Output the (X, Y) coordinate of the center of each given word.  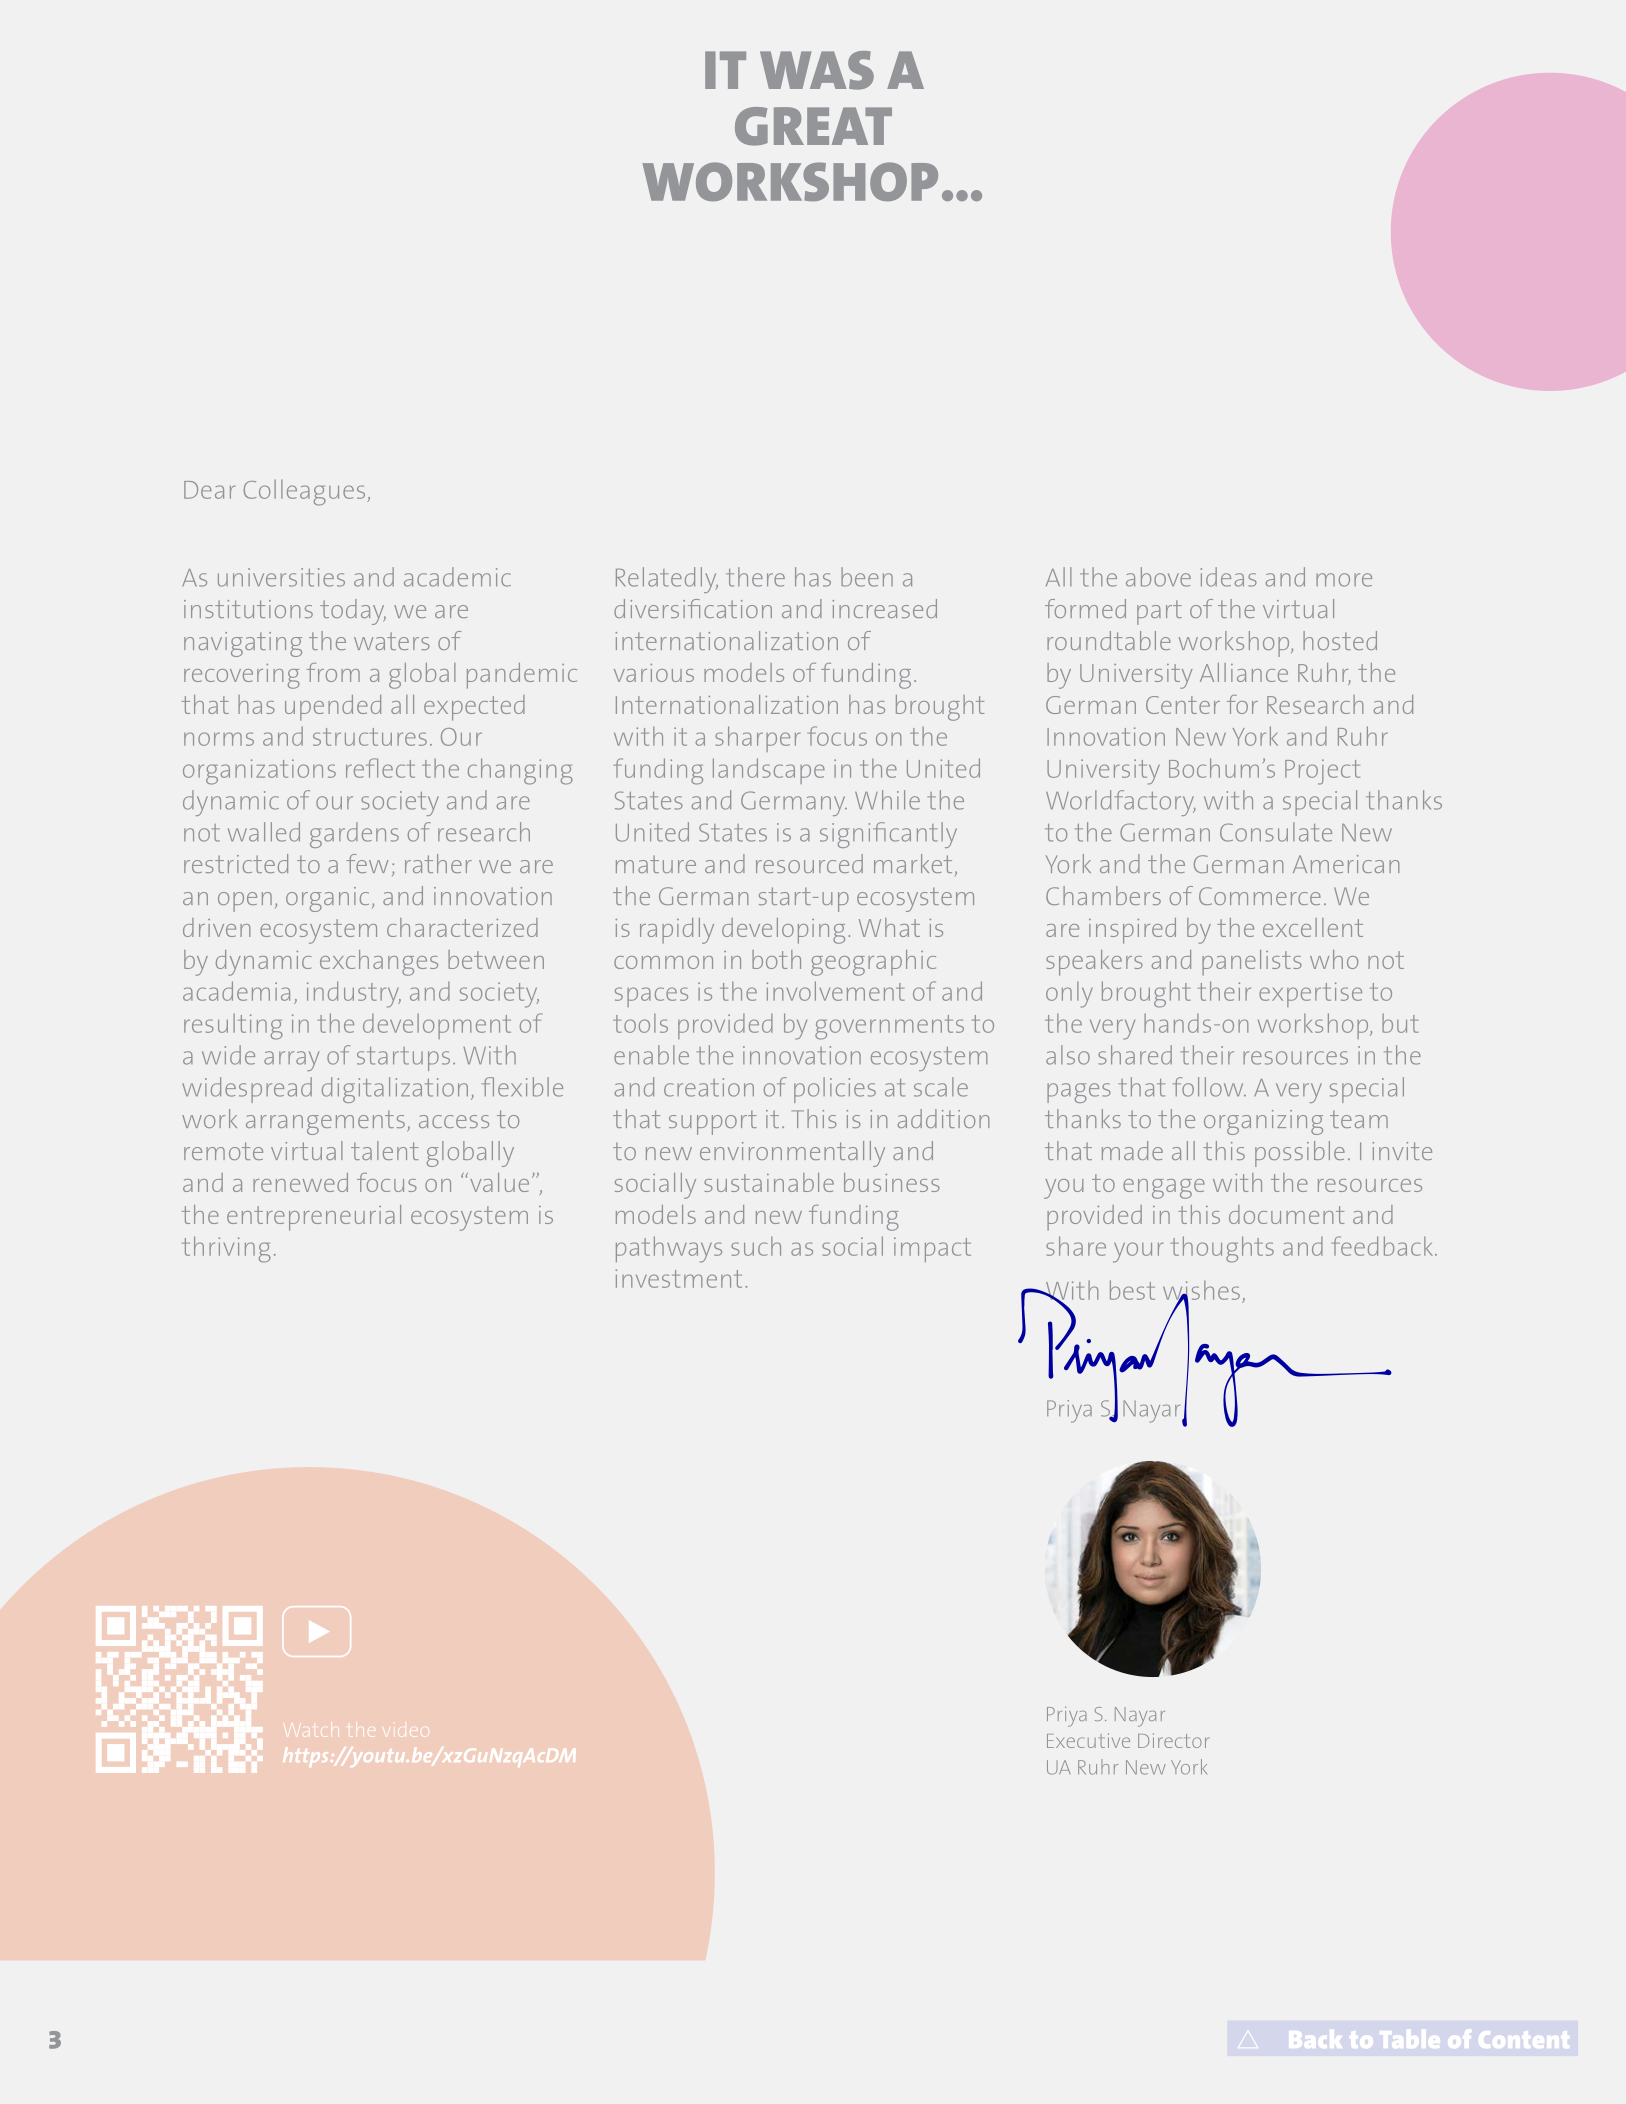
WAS (817, 70)
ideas (1229, 577)
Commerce (1260, 896)
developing (783, 931)
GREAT (813, 126)
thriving (226, 1249)
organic (327, 899)
